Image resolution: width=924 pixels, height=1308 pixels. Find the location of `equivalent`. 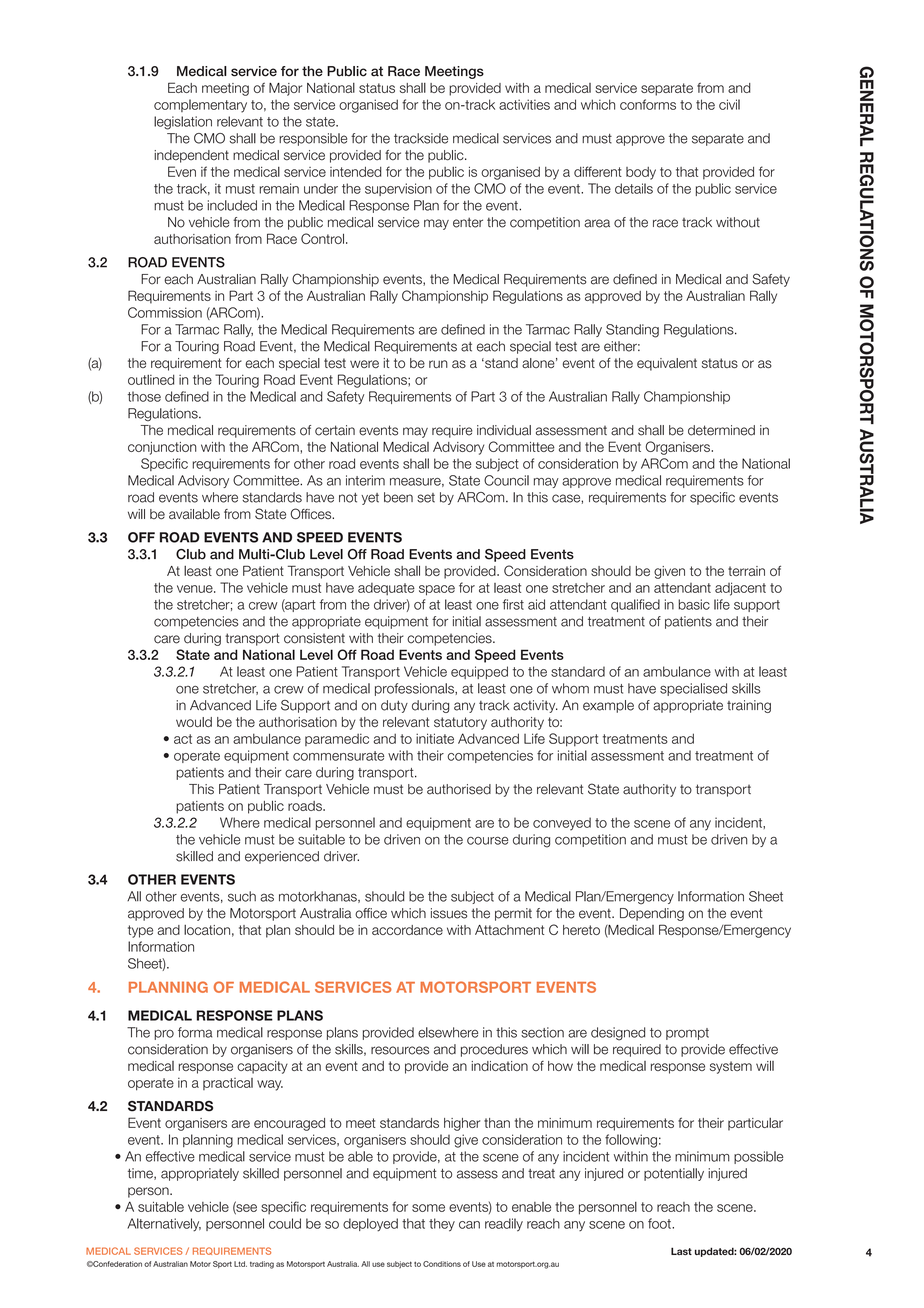

equivalent is located at coordinates (667, 364).
